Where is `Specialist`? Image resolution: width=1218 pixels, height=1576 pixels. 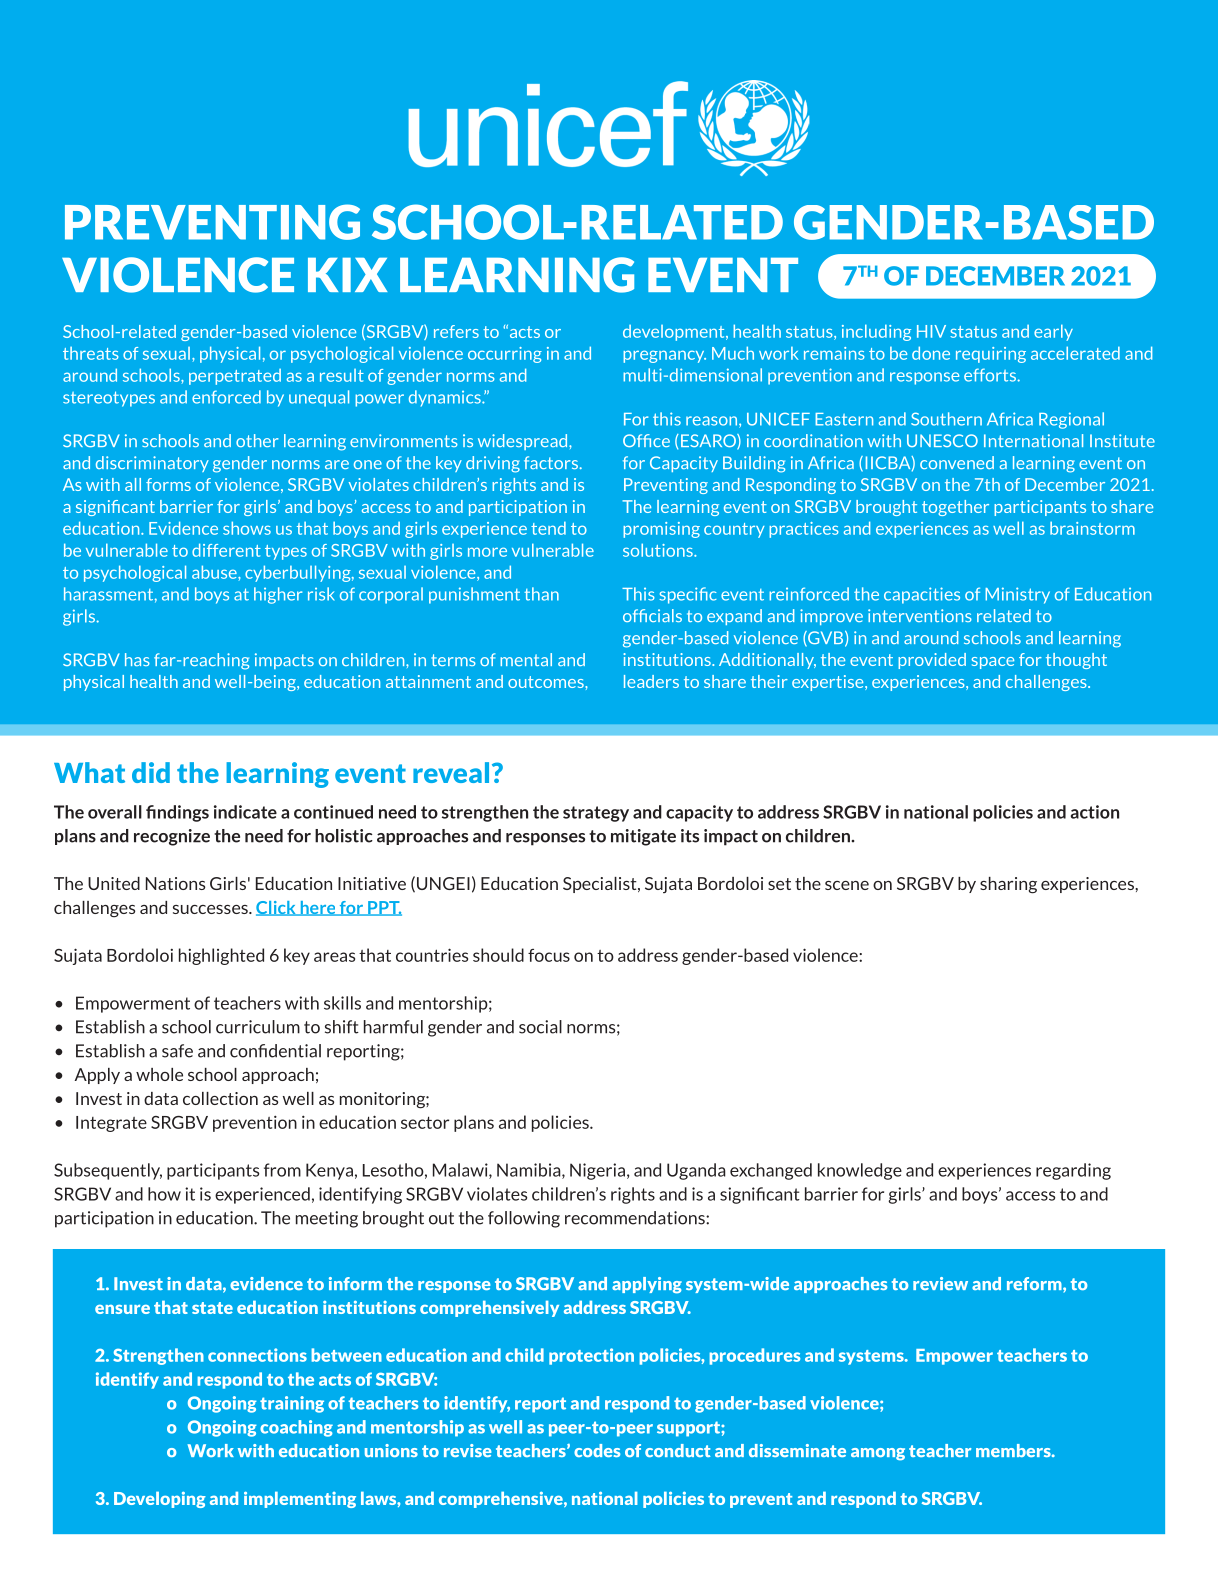
Specialist is located at coordinates (601, 885).
